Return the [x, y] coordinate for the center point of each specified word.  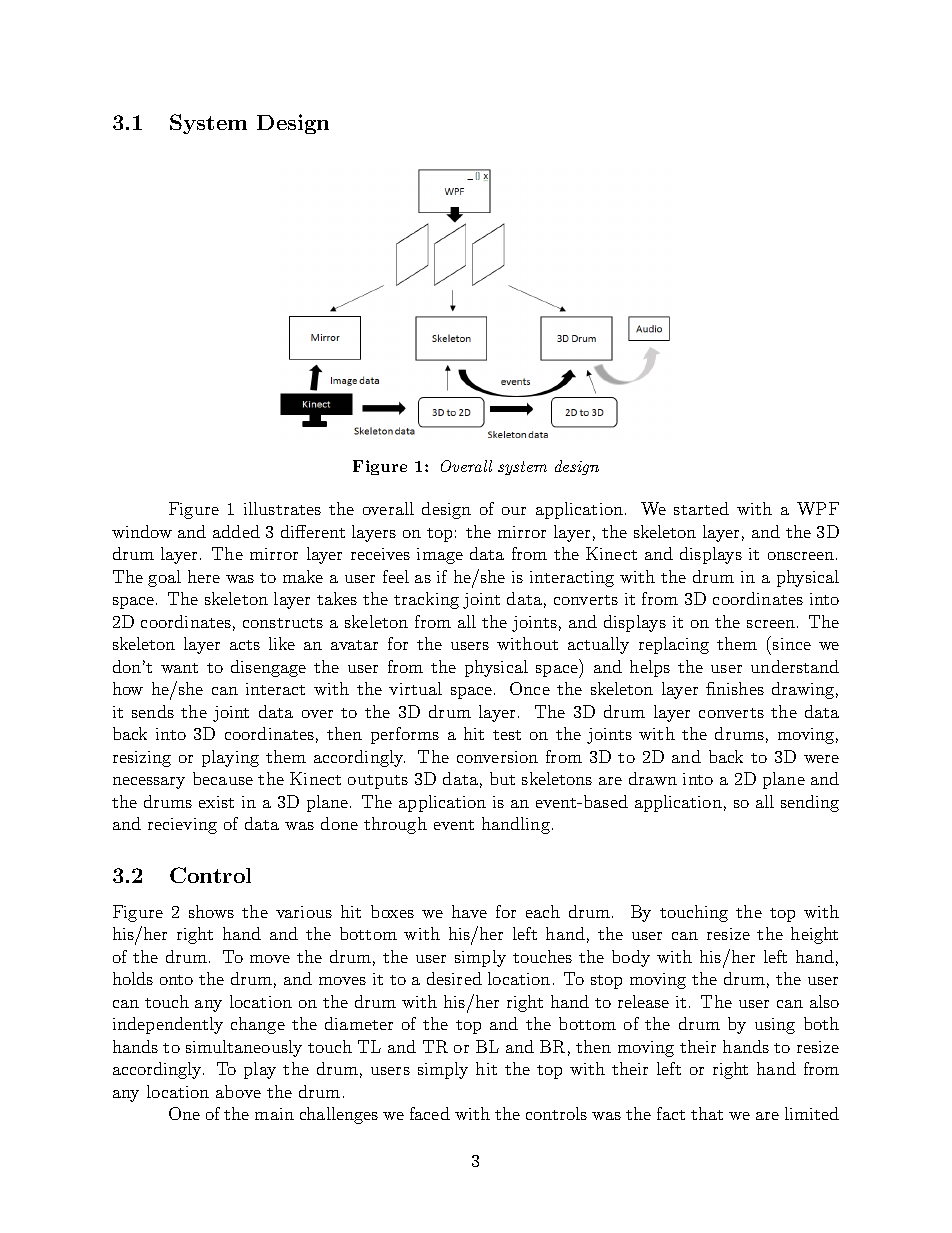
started [701, 508]
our [514, 511]
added [236, 531]
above [238, 1091]
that [707, 1113]
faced [430, 1113]
